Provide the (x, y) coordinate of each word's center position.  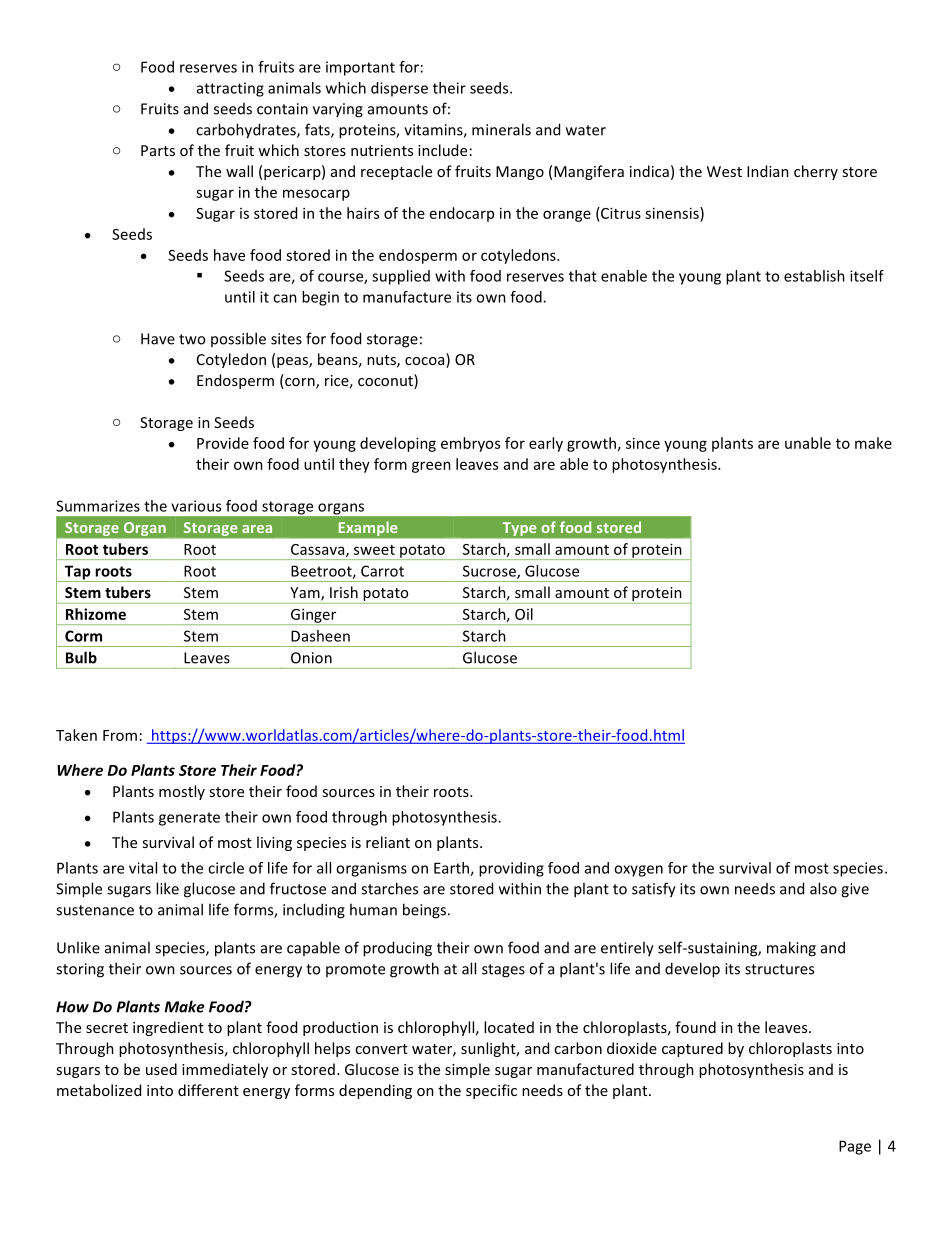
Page (855, 1147)
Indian (768, 171)
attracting (230, 89)
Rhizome (96, 614)
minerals (501, 129)
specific (491, 1091)
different (208, 1090)
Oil (524, 614)
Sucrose (490, 572)
